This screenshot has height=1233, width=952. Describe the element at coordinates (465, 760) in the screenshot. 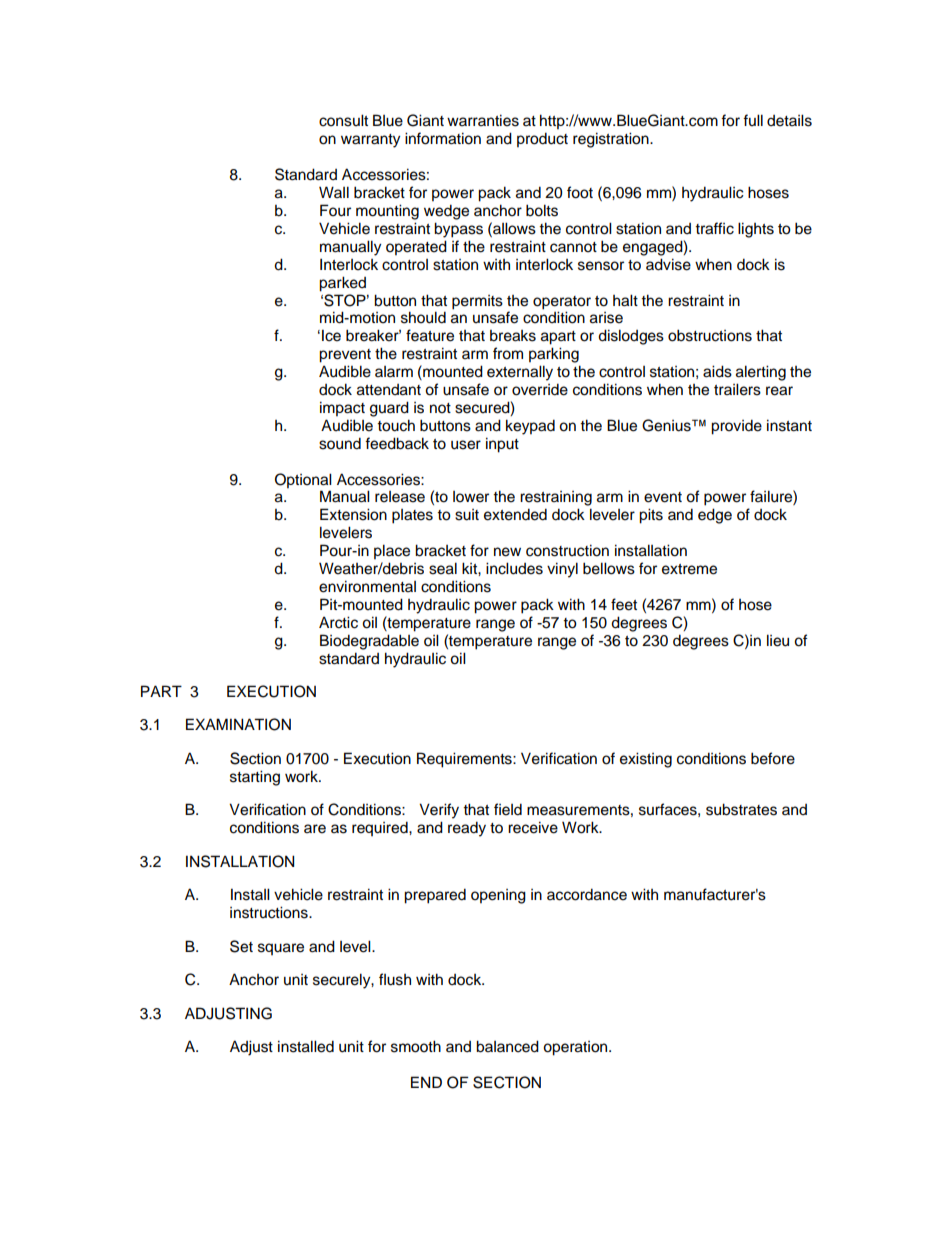

I see `Requirements` at that location.
